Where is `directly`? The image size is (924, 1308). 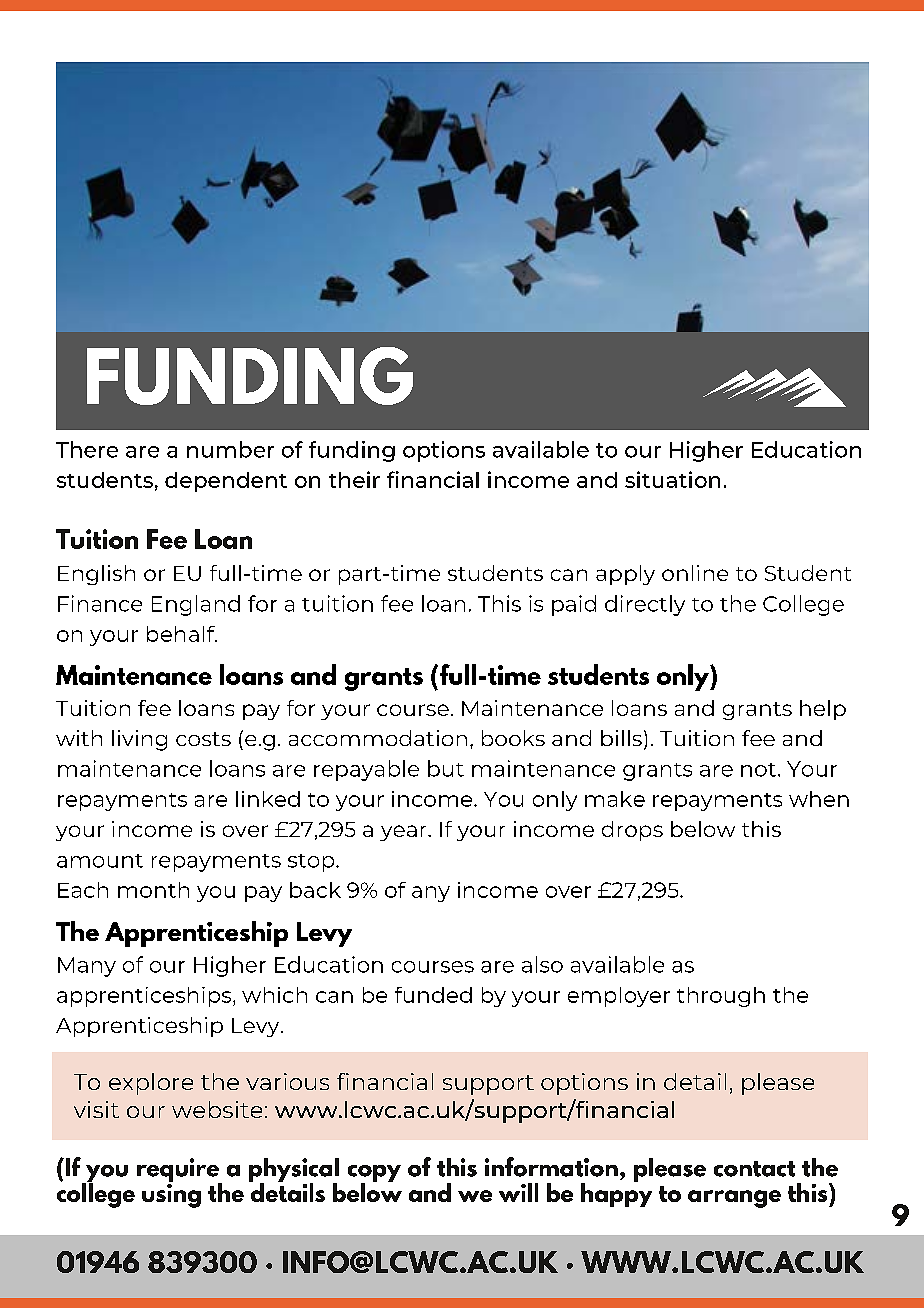 directly is located at coordinates (645, 605).
